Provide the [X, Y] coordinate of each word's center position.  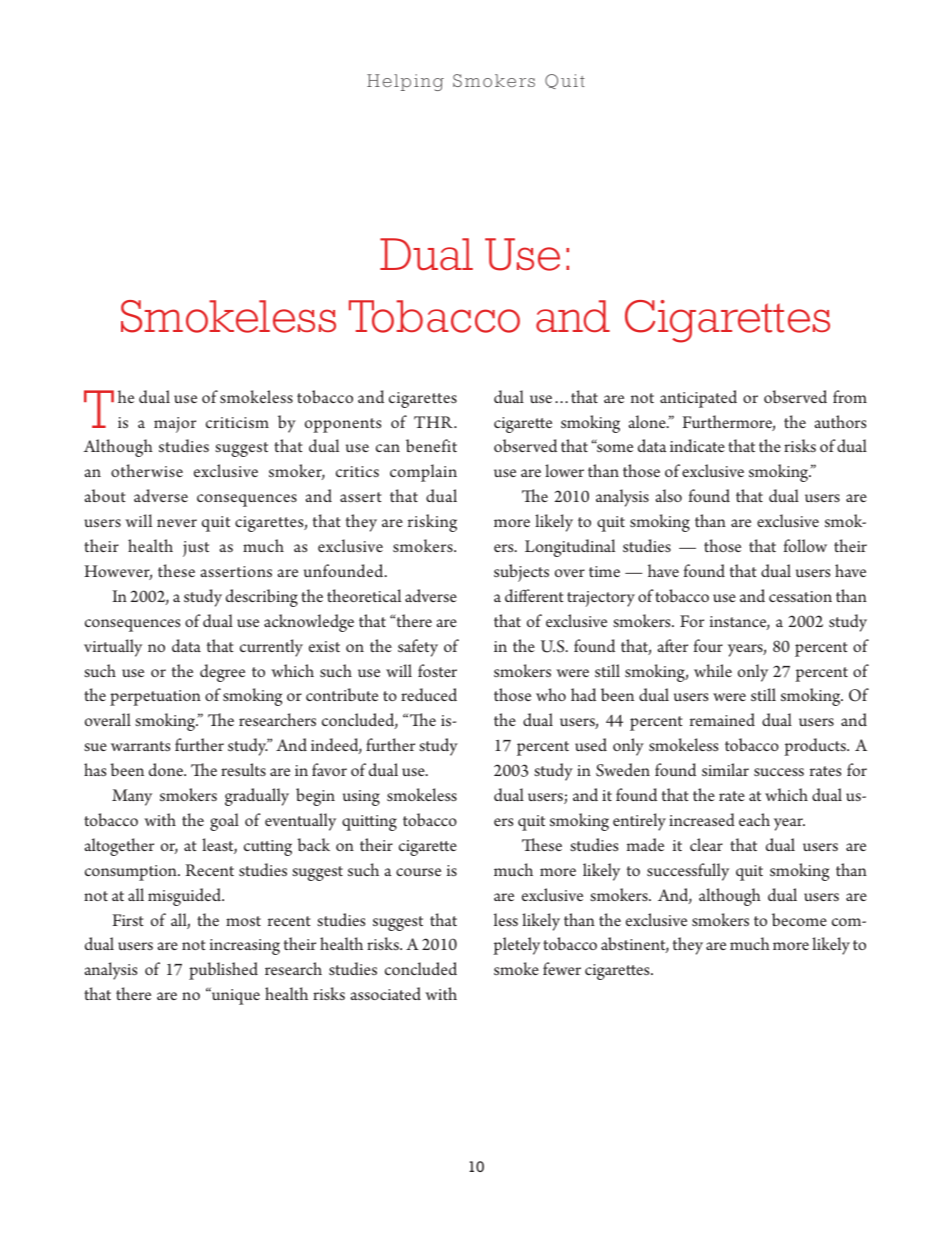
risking [432, 523]
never [177, 523]
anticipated [698, 399]
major [175, 425]
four [708, 645]
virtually [113, 648]
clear [706, 844]
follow [805, 545]
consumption [132, 873]
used [591, 744]
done [167, 769]
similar [725, 769]
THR [434, 422]
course [418, 872]
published [223, 971]
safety [418, 648]
